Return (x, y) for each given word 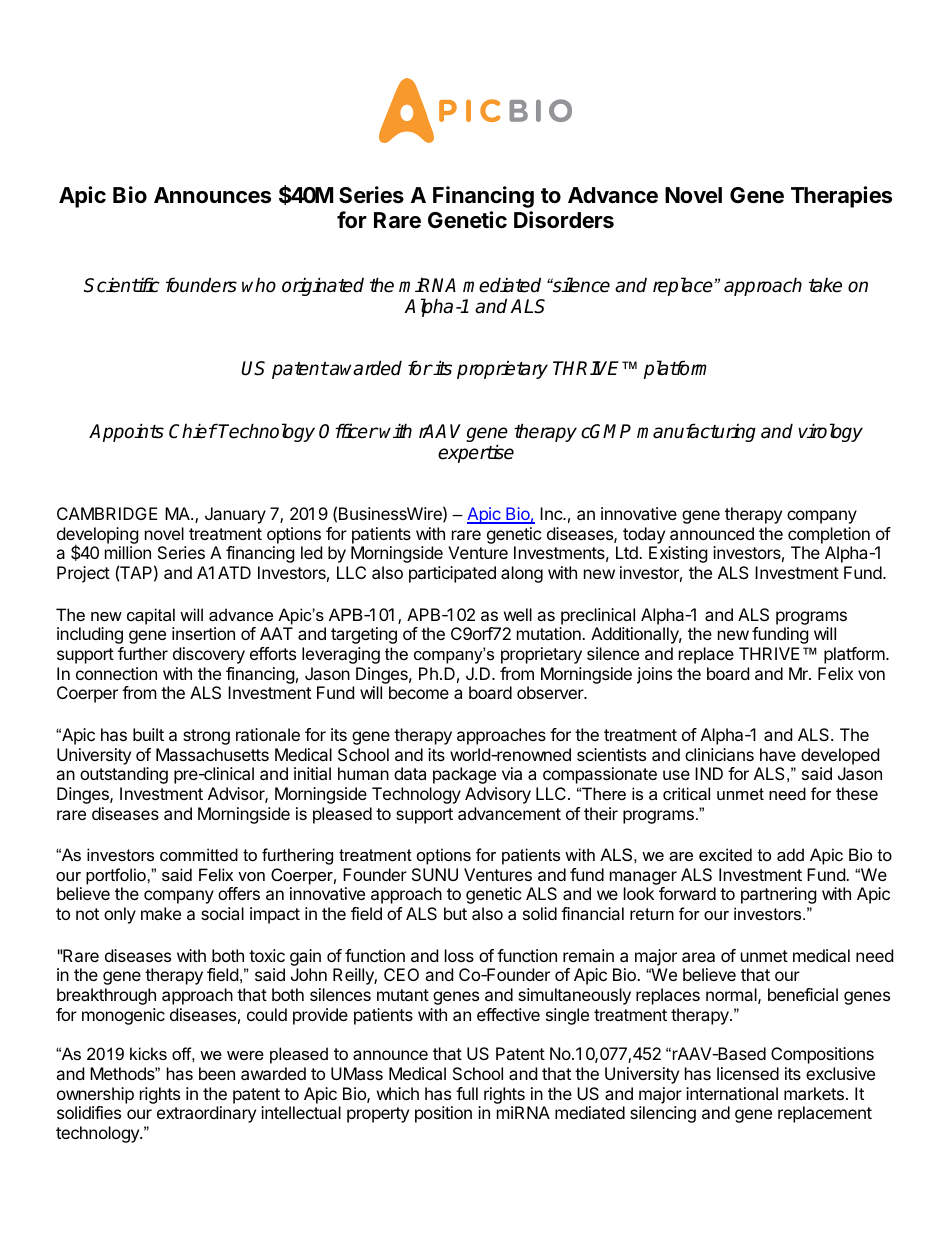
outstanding (124, 775)
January (235, 515)
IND (709, 773)
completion (829, 535)
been (217, 1073)
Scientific (122, 285)
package (464, 775)
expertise (476, 453)
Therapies (841, 197)
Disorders (564, 220)
